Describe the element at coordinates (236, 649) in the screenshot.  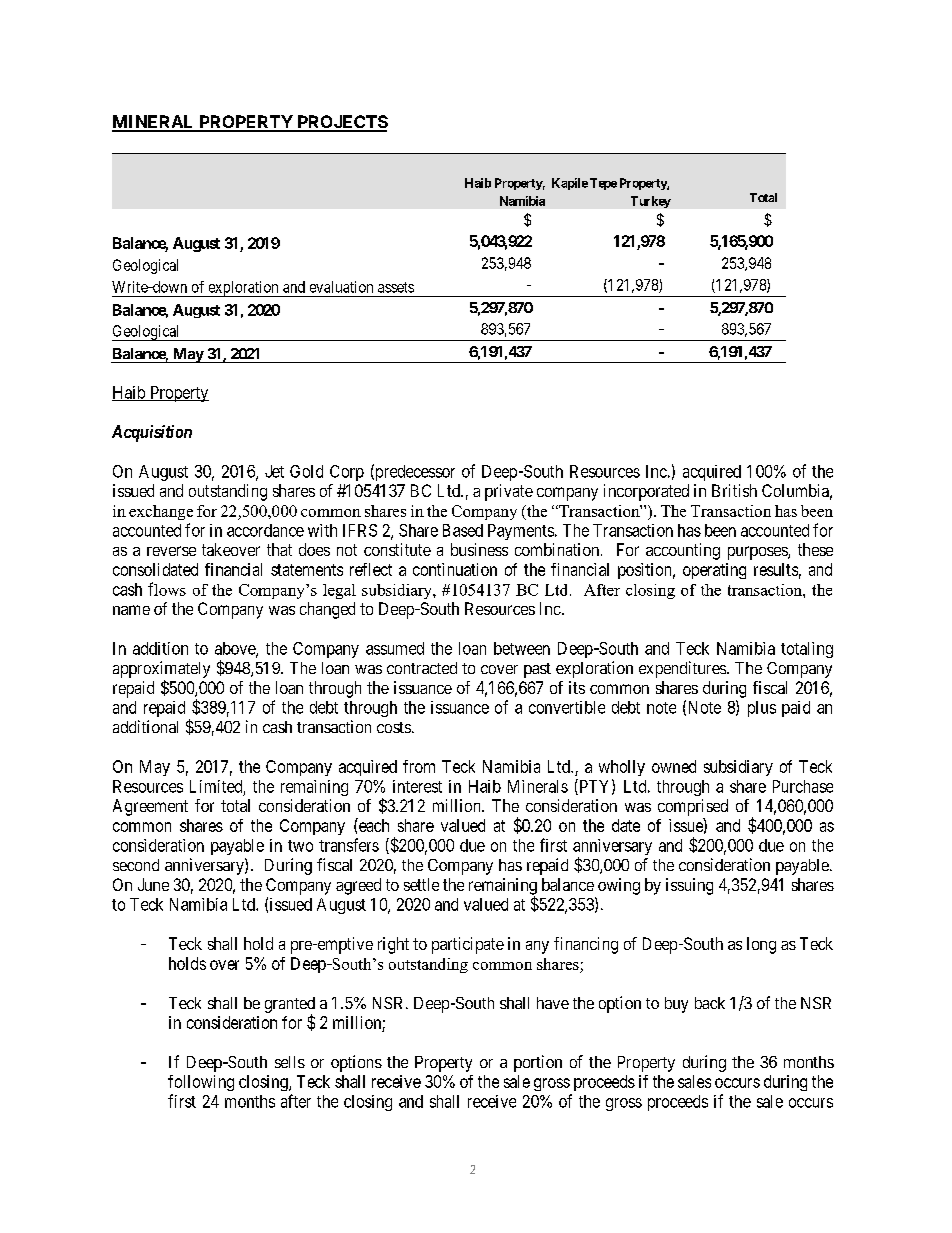
I see `above` at that location.
